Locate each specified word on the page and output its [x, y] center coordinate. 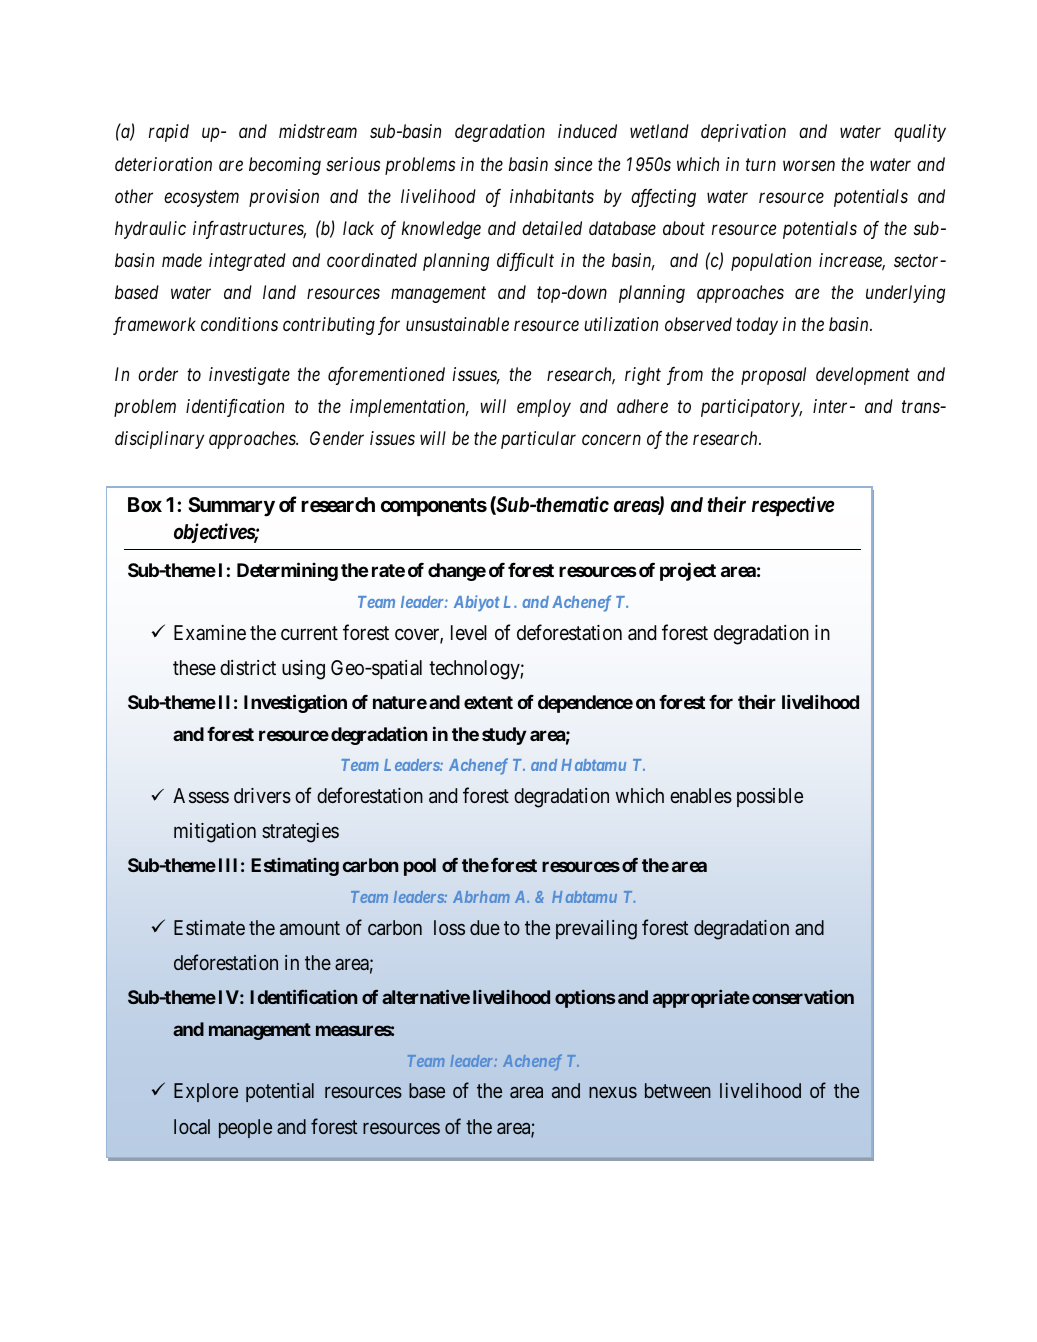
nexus [613, 1092]
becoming [285, 166]
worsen [809, 165]
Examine [210, 632]
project [688, 571]
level [469, 632]
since [573, 164]
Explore [206, 1092]
